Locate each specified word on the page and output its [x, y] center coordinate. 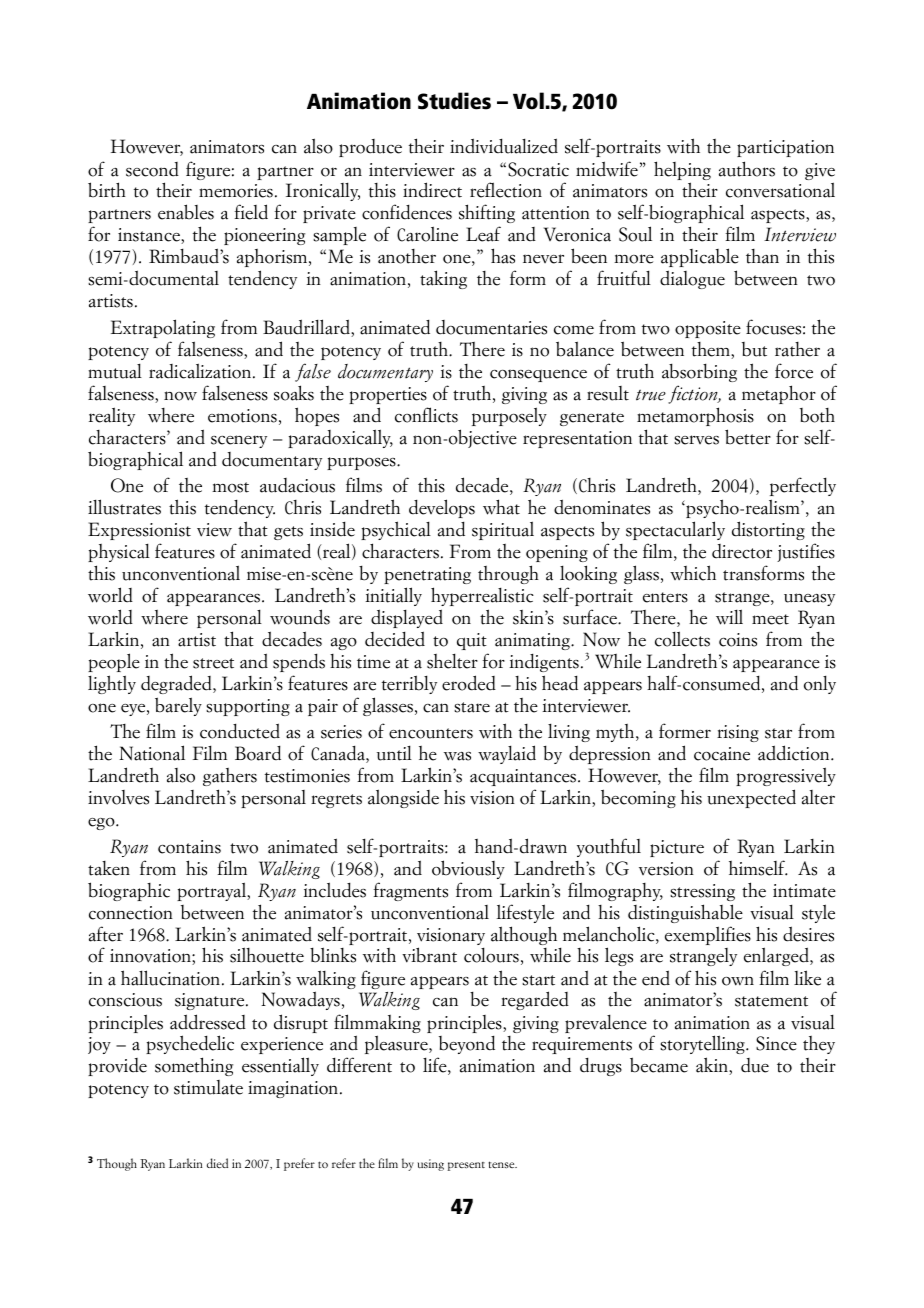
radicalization [201, 371]
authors [747, 169]
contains [189, 847]
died [217, 1163]
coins [738, 640]
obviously [468, 869]
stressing [702, 892]
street [213, 663]
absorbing [699, 372]
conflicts [426, 415]
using [431, 1165]
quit [472, 641]
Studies [454, 101]
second [152, 169]
